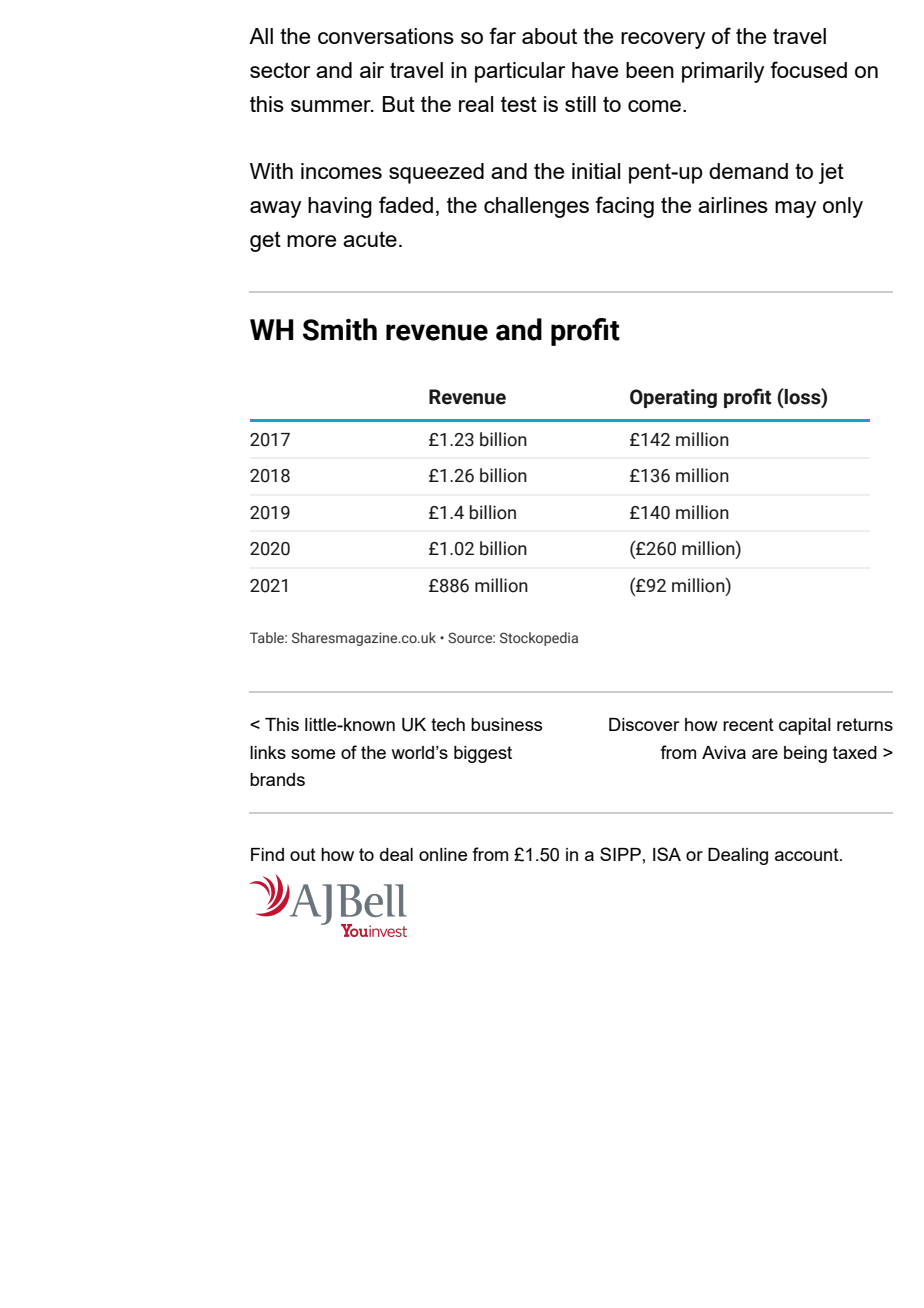 Image resolution: width=924 pixels, height=1308 pixels. Describe the element at coordinates (795, 209) in the screenshot. I see `may` at that location.
